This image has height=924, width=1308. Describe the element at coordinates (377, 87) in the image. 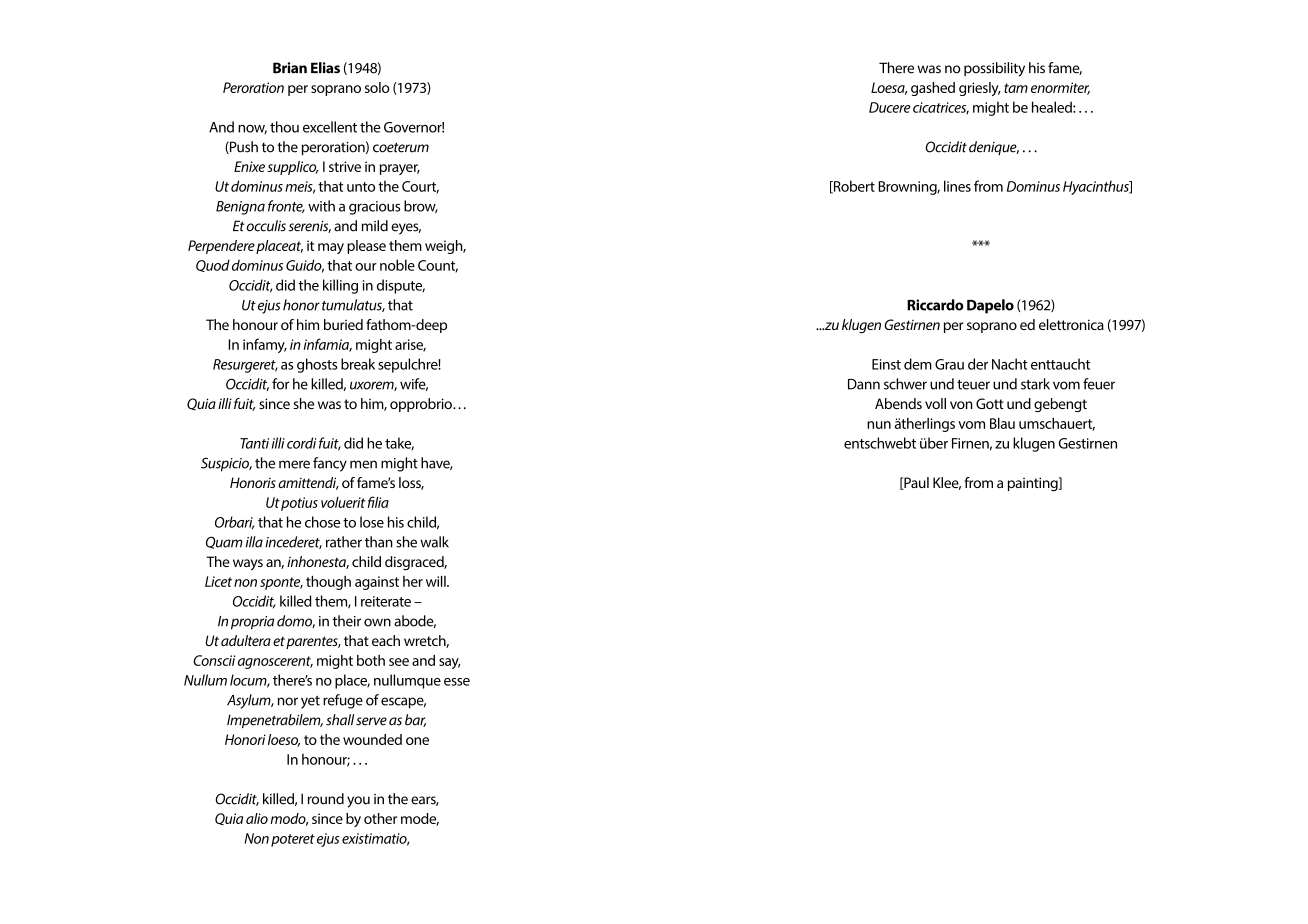

I see `solo` at that location.
